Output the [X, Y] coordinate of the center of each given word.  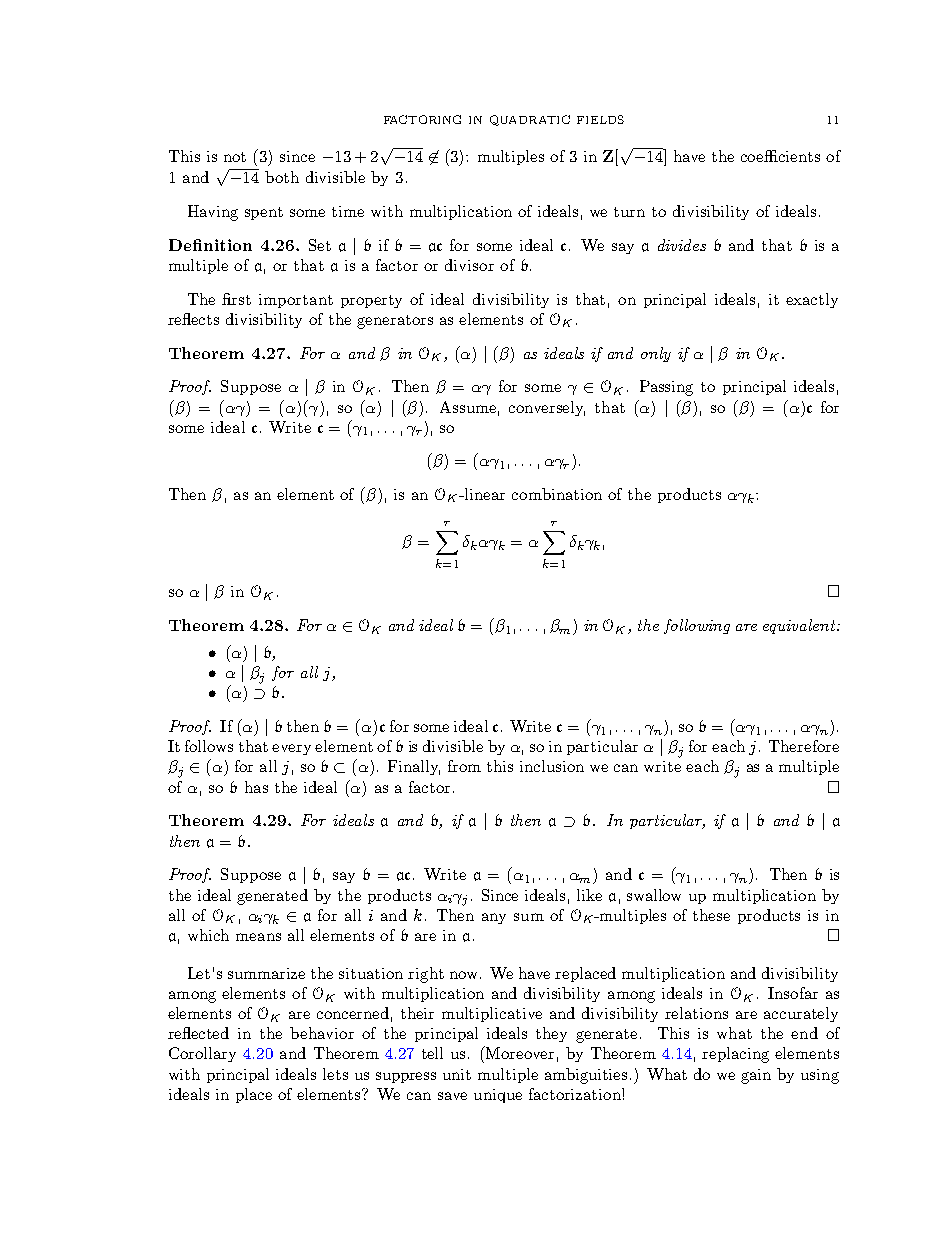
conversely [547, 408]
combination [557, 494]
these [711, 915]
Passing [666, 388]
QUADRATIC [530, 120]
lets [335, 1074]
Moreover [520, 1053]
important [296, 301]
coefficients [780, 156]
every [291, 749]
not [235, 157]
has [256, 787]
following [697, 626]
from [464, 766]
